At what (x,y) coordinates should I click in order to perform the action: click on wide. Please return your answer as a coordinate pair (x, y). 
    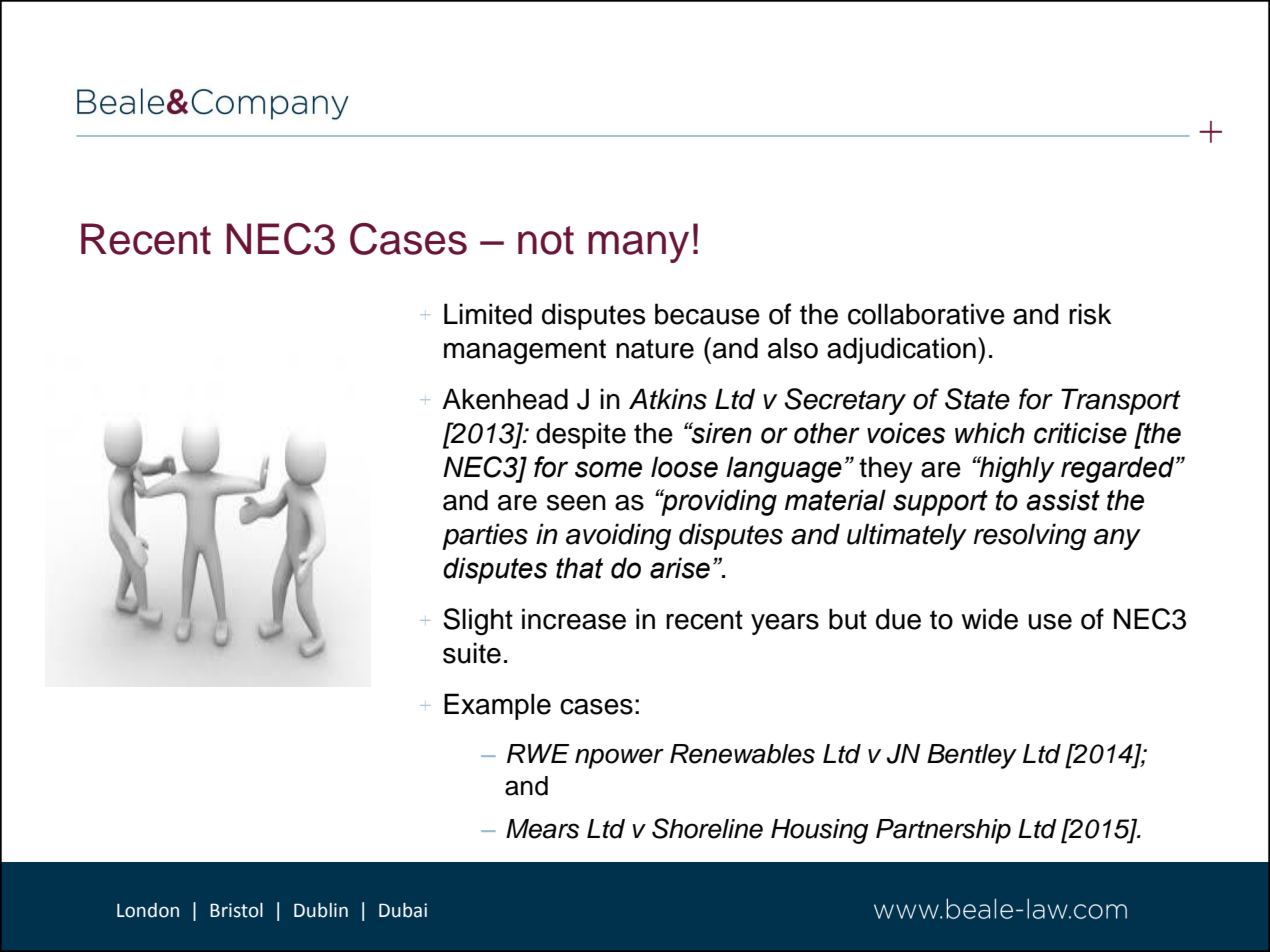
    Looking at the image, I should click on (989, 619).
